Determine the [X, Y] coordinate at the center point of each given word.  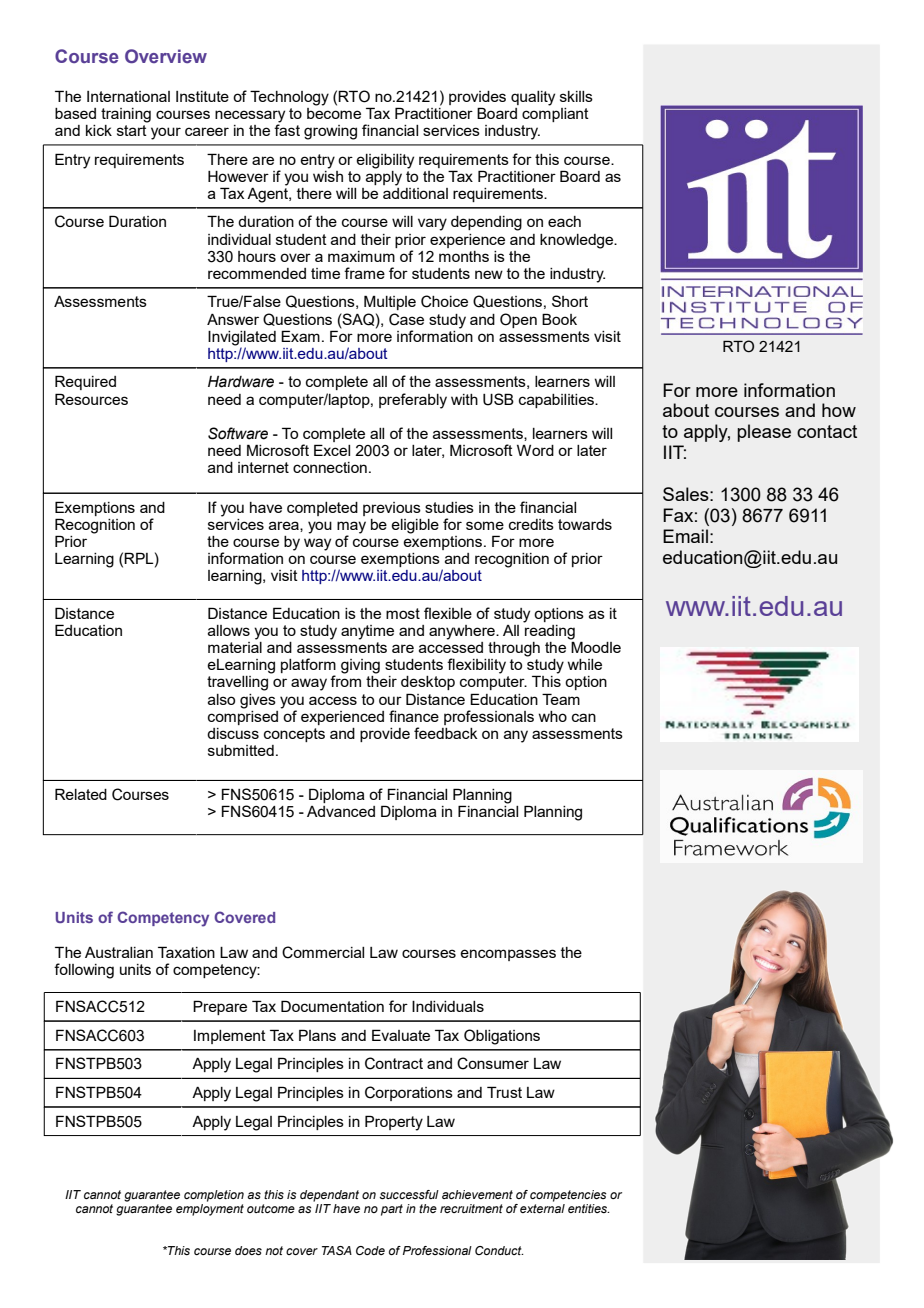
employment [210, 1210]
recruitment [471, 1208]
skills [576, 96]
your [166, 133]
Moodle [596, 647]
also [221, 699]
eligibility [385, 161]
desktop [428, 683]
